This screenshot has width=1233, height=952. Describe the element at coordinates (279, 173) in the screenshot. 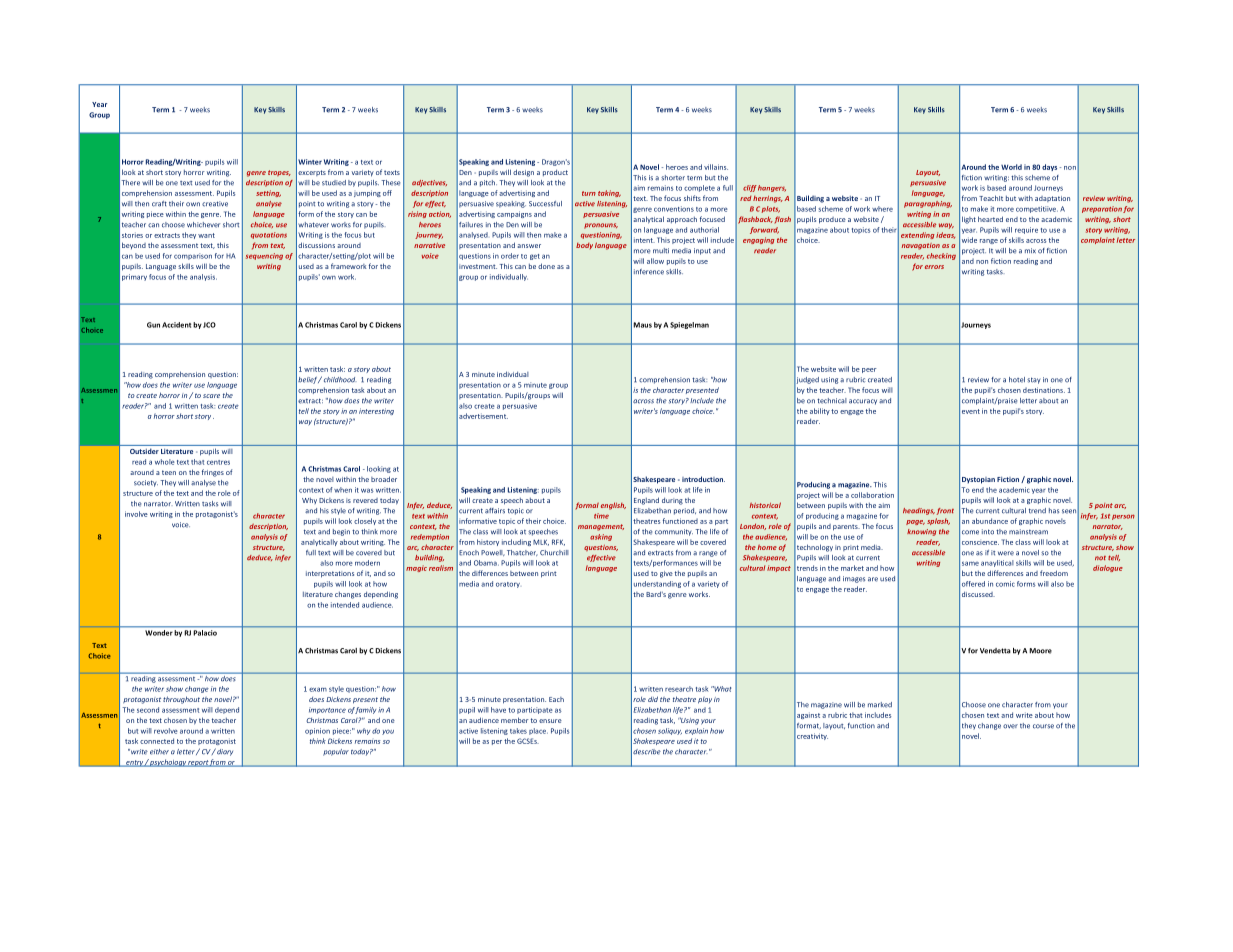

I see `tropes` at that location.
